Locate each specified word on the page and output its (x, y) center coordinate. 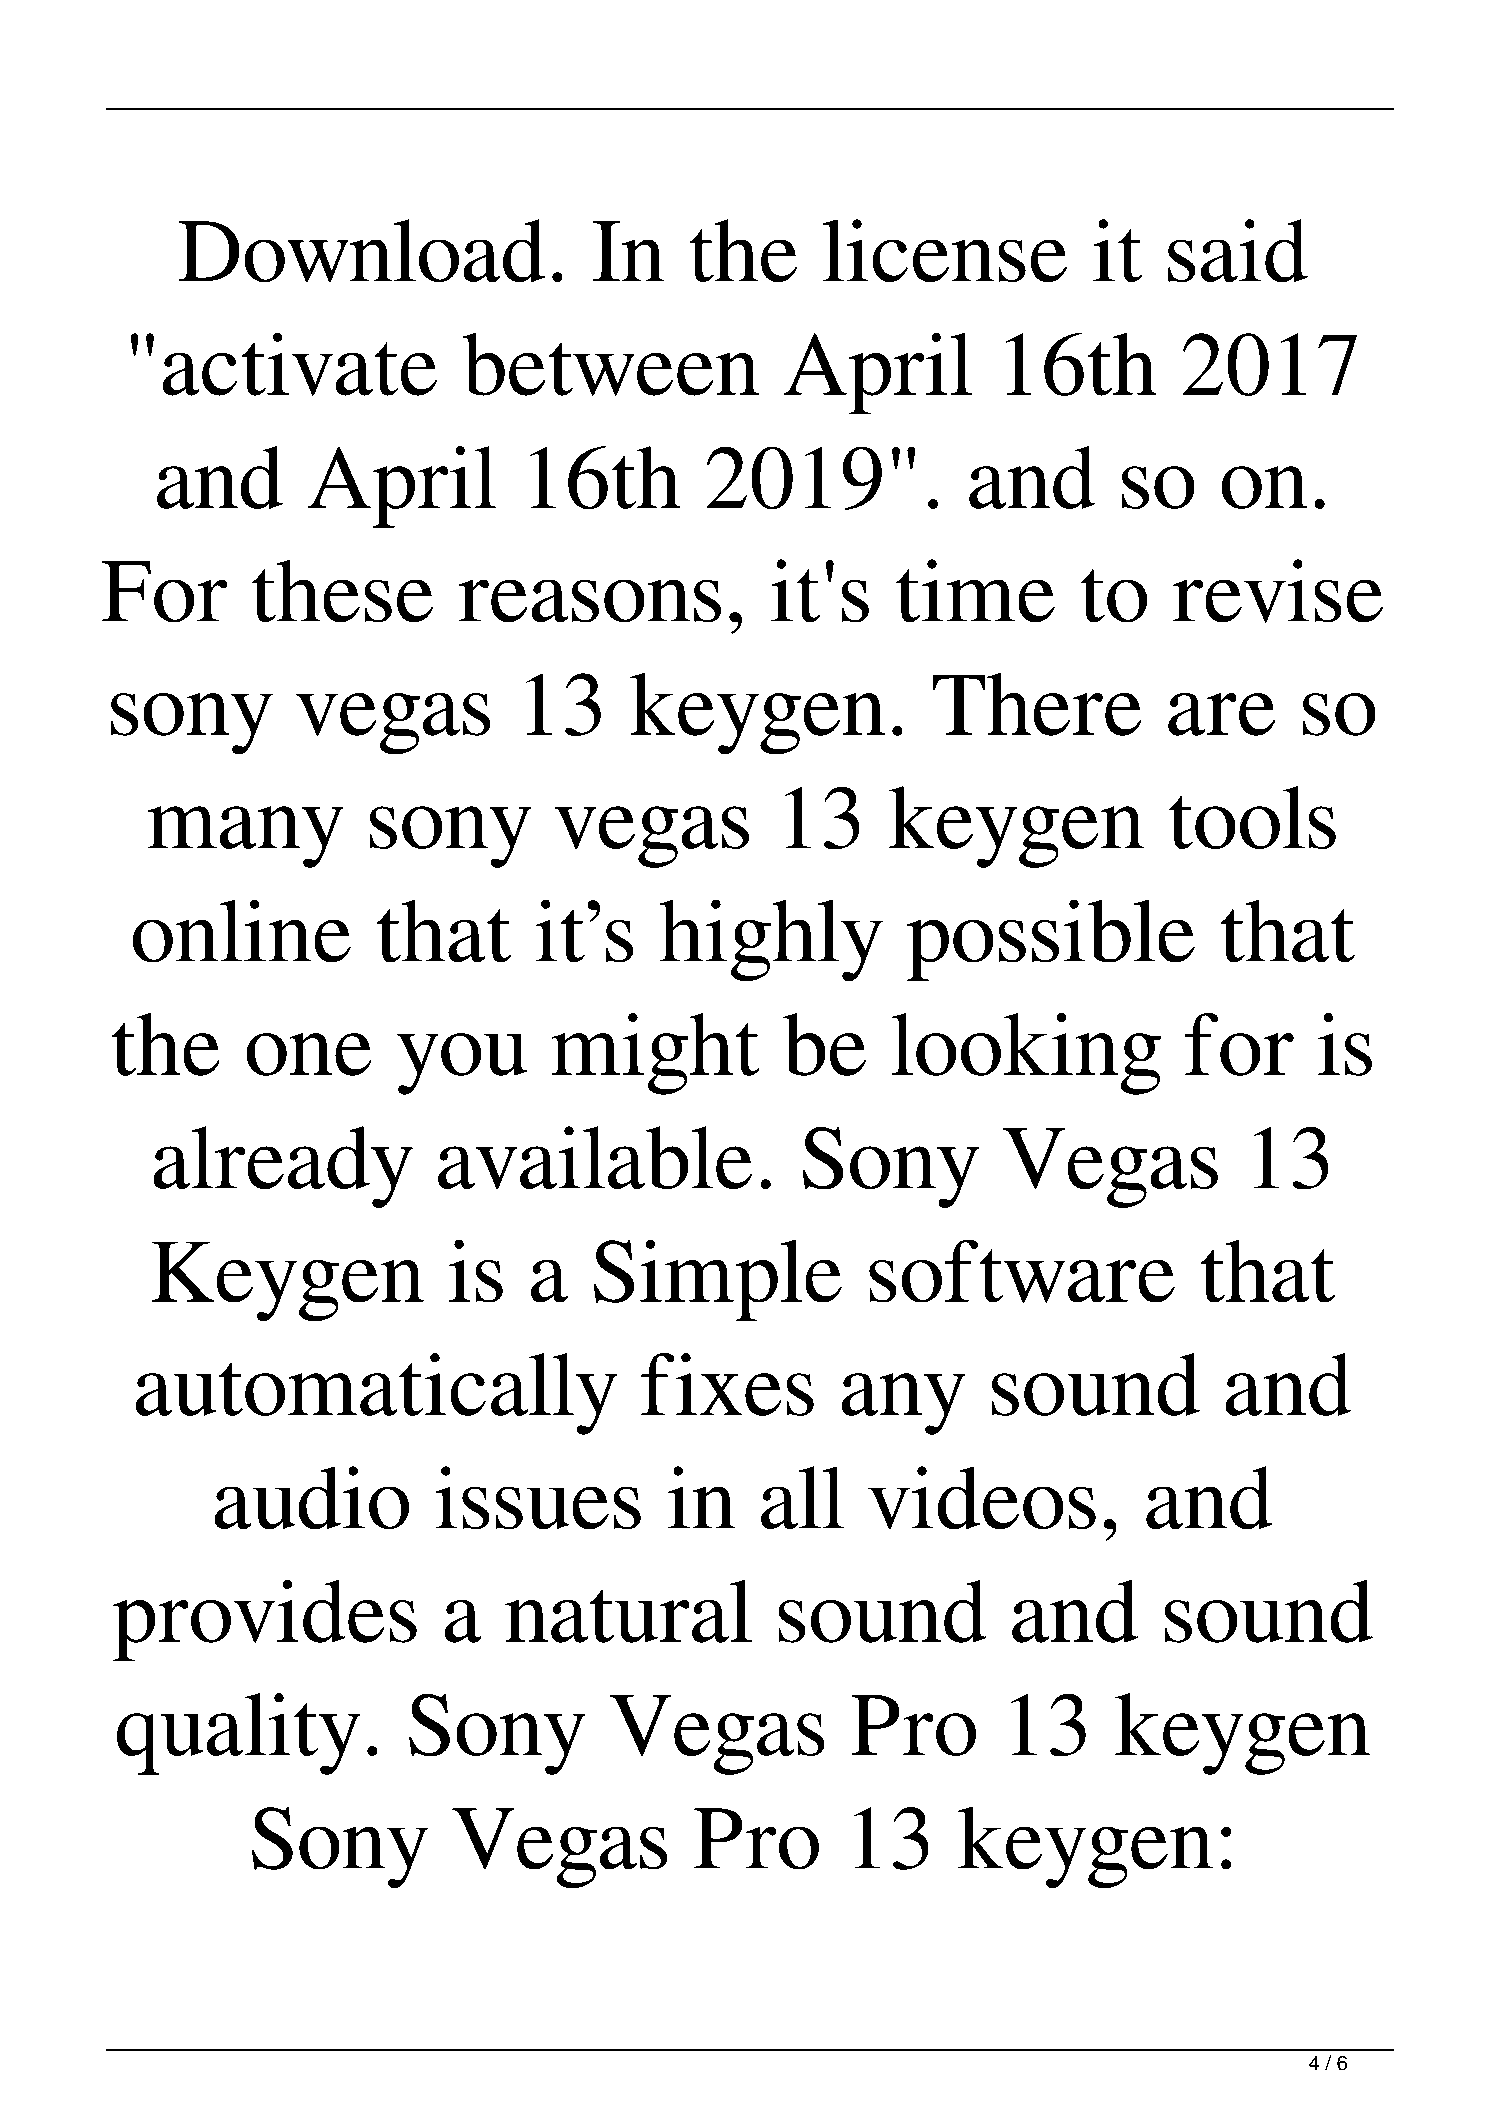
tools (1252, 817)
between (610, 364)
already (283, 1167)
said (1238, 250)
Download (361, 251)
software (1022, 1271)
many (245, 837)
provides (265, 1620)
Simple (717, 1280)
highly (771, 940)
